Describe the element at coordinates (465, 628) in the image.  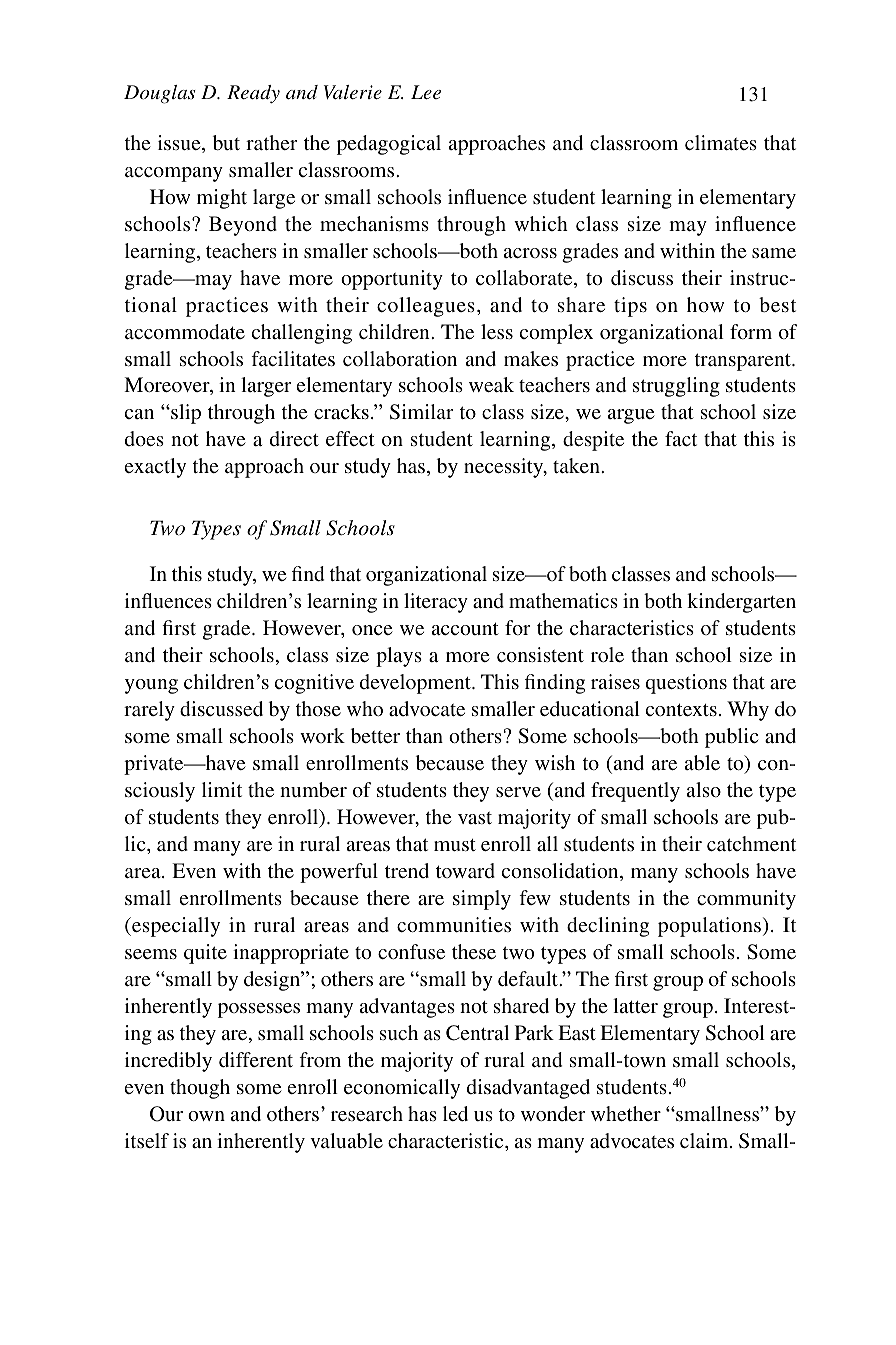
I see `account` at that location.
